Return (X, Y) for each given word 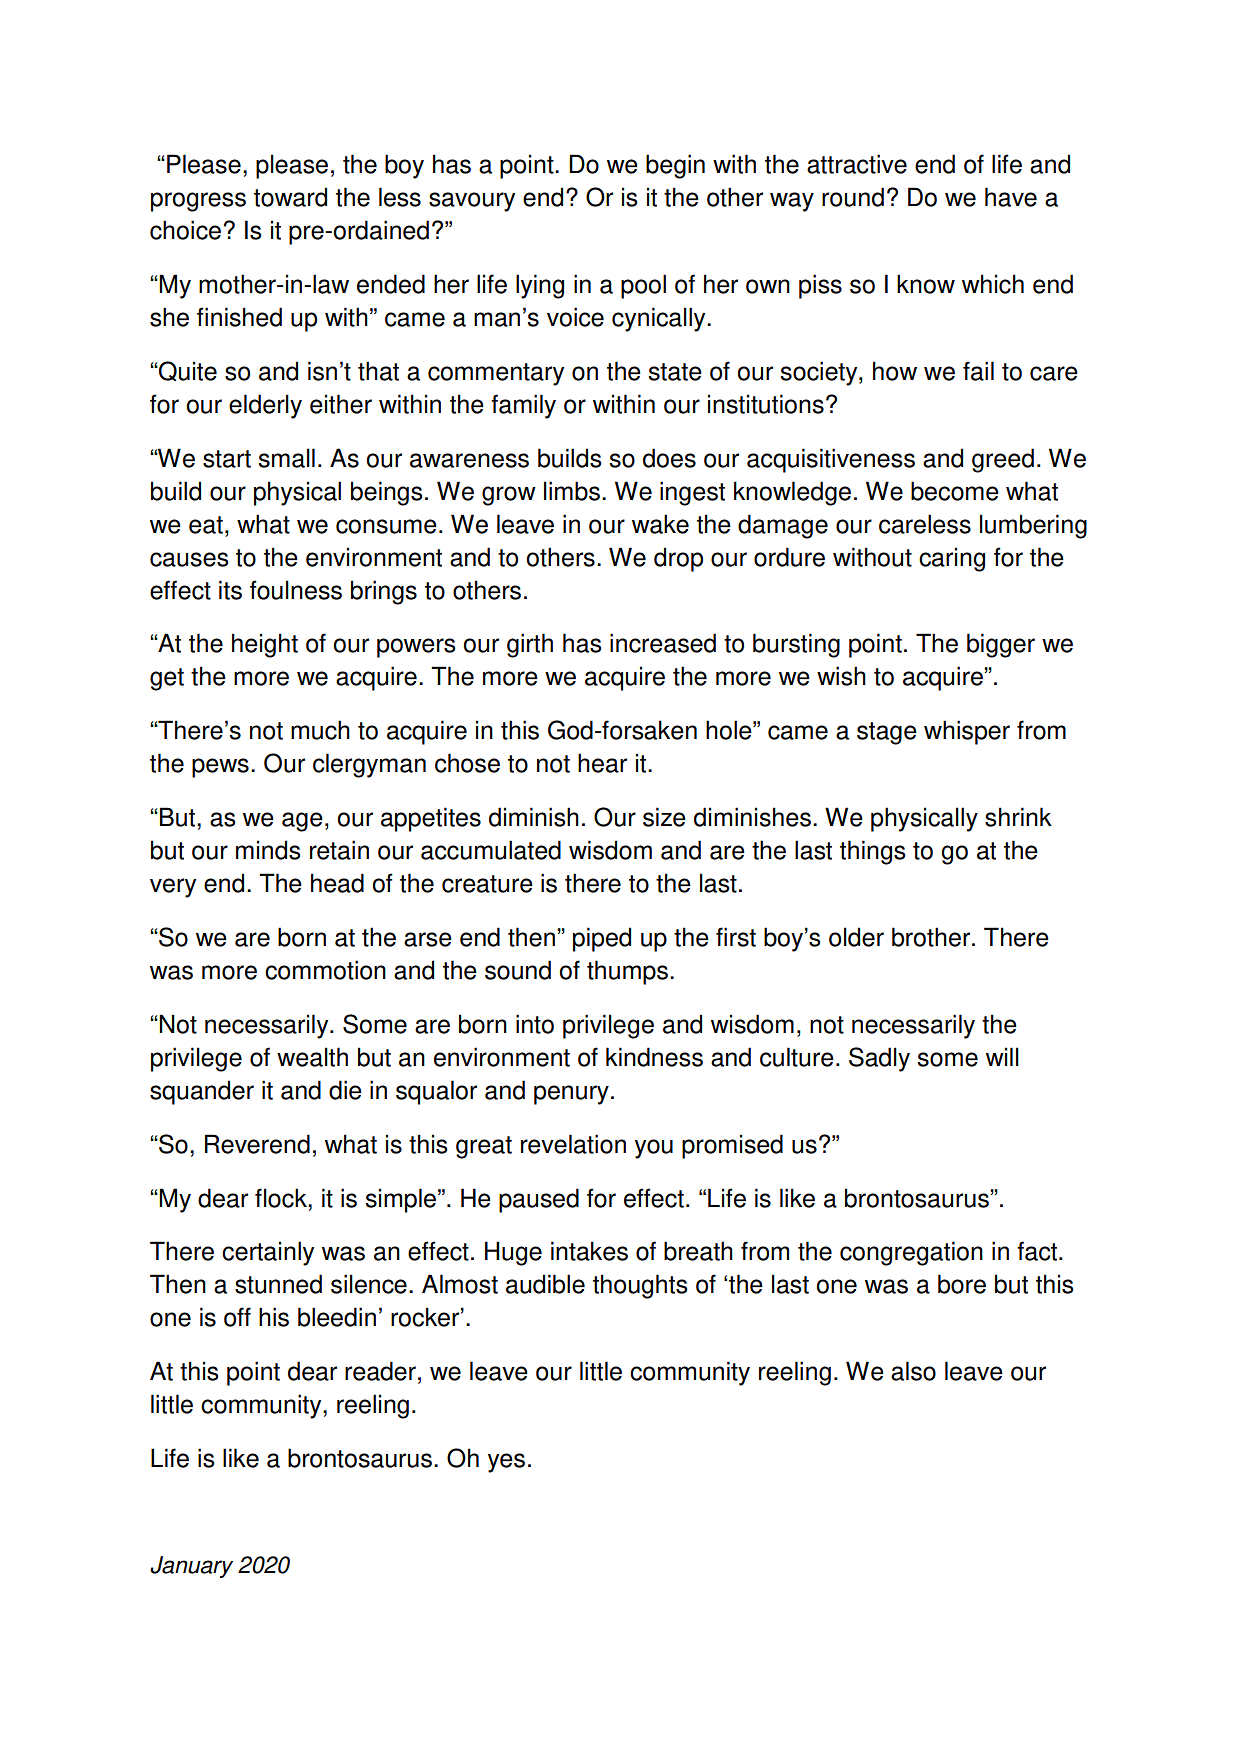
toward (290, 197)
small (286, 458)
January (191, 1567)
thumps (627, 972)
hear (602, 763)
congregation (911, 1253)
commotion (325, 970)
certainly (268, 1253)
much (320, 730)
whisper (967, 732)
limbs (572, 491)
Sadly (879, 1059)
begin (675, 166)
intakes (589, 1251)
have (1011, 197)
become (955, 491)
